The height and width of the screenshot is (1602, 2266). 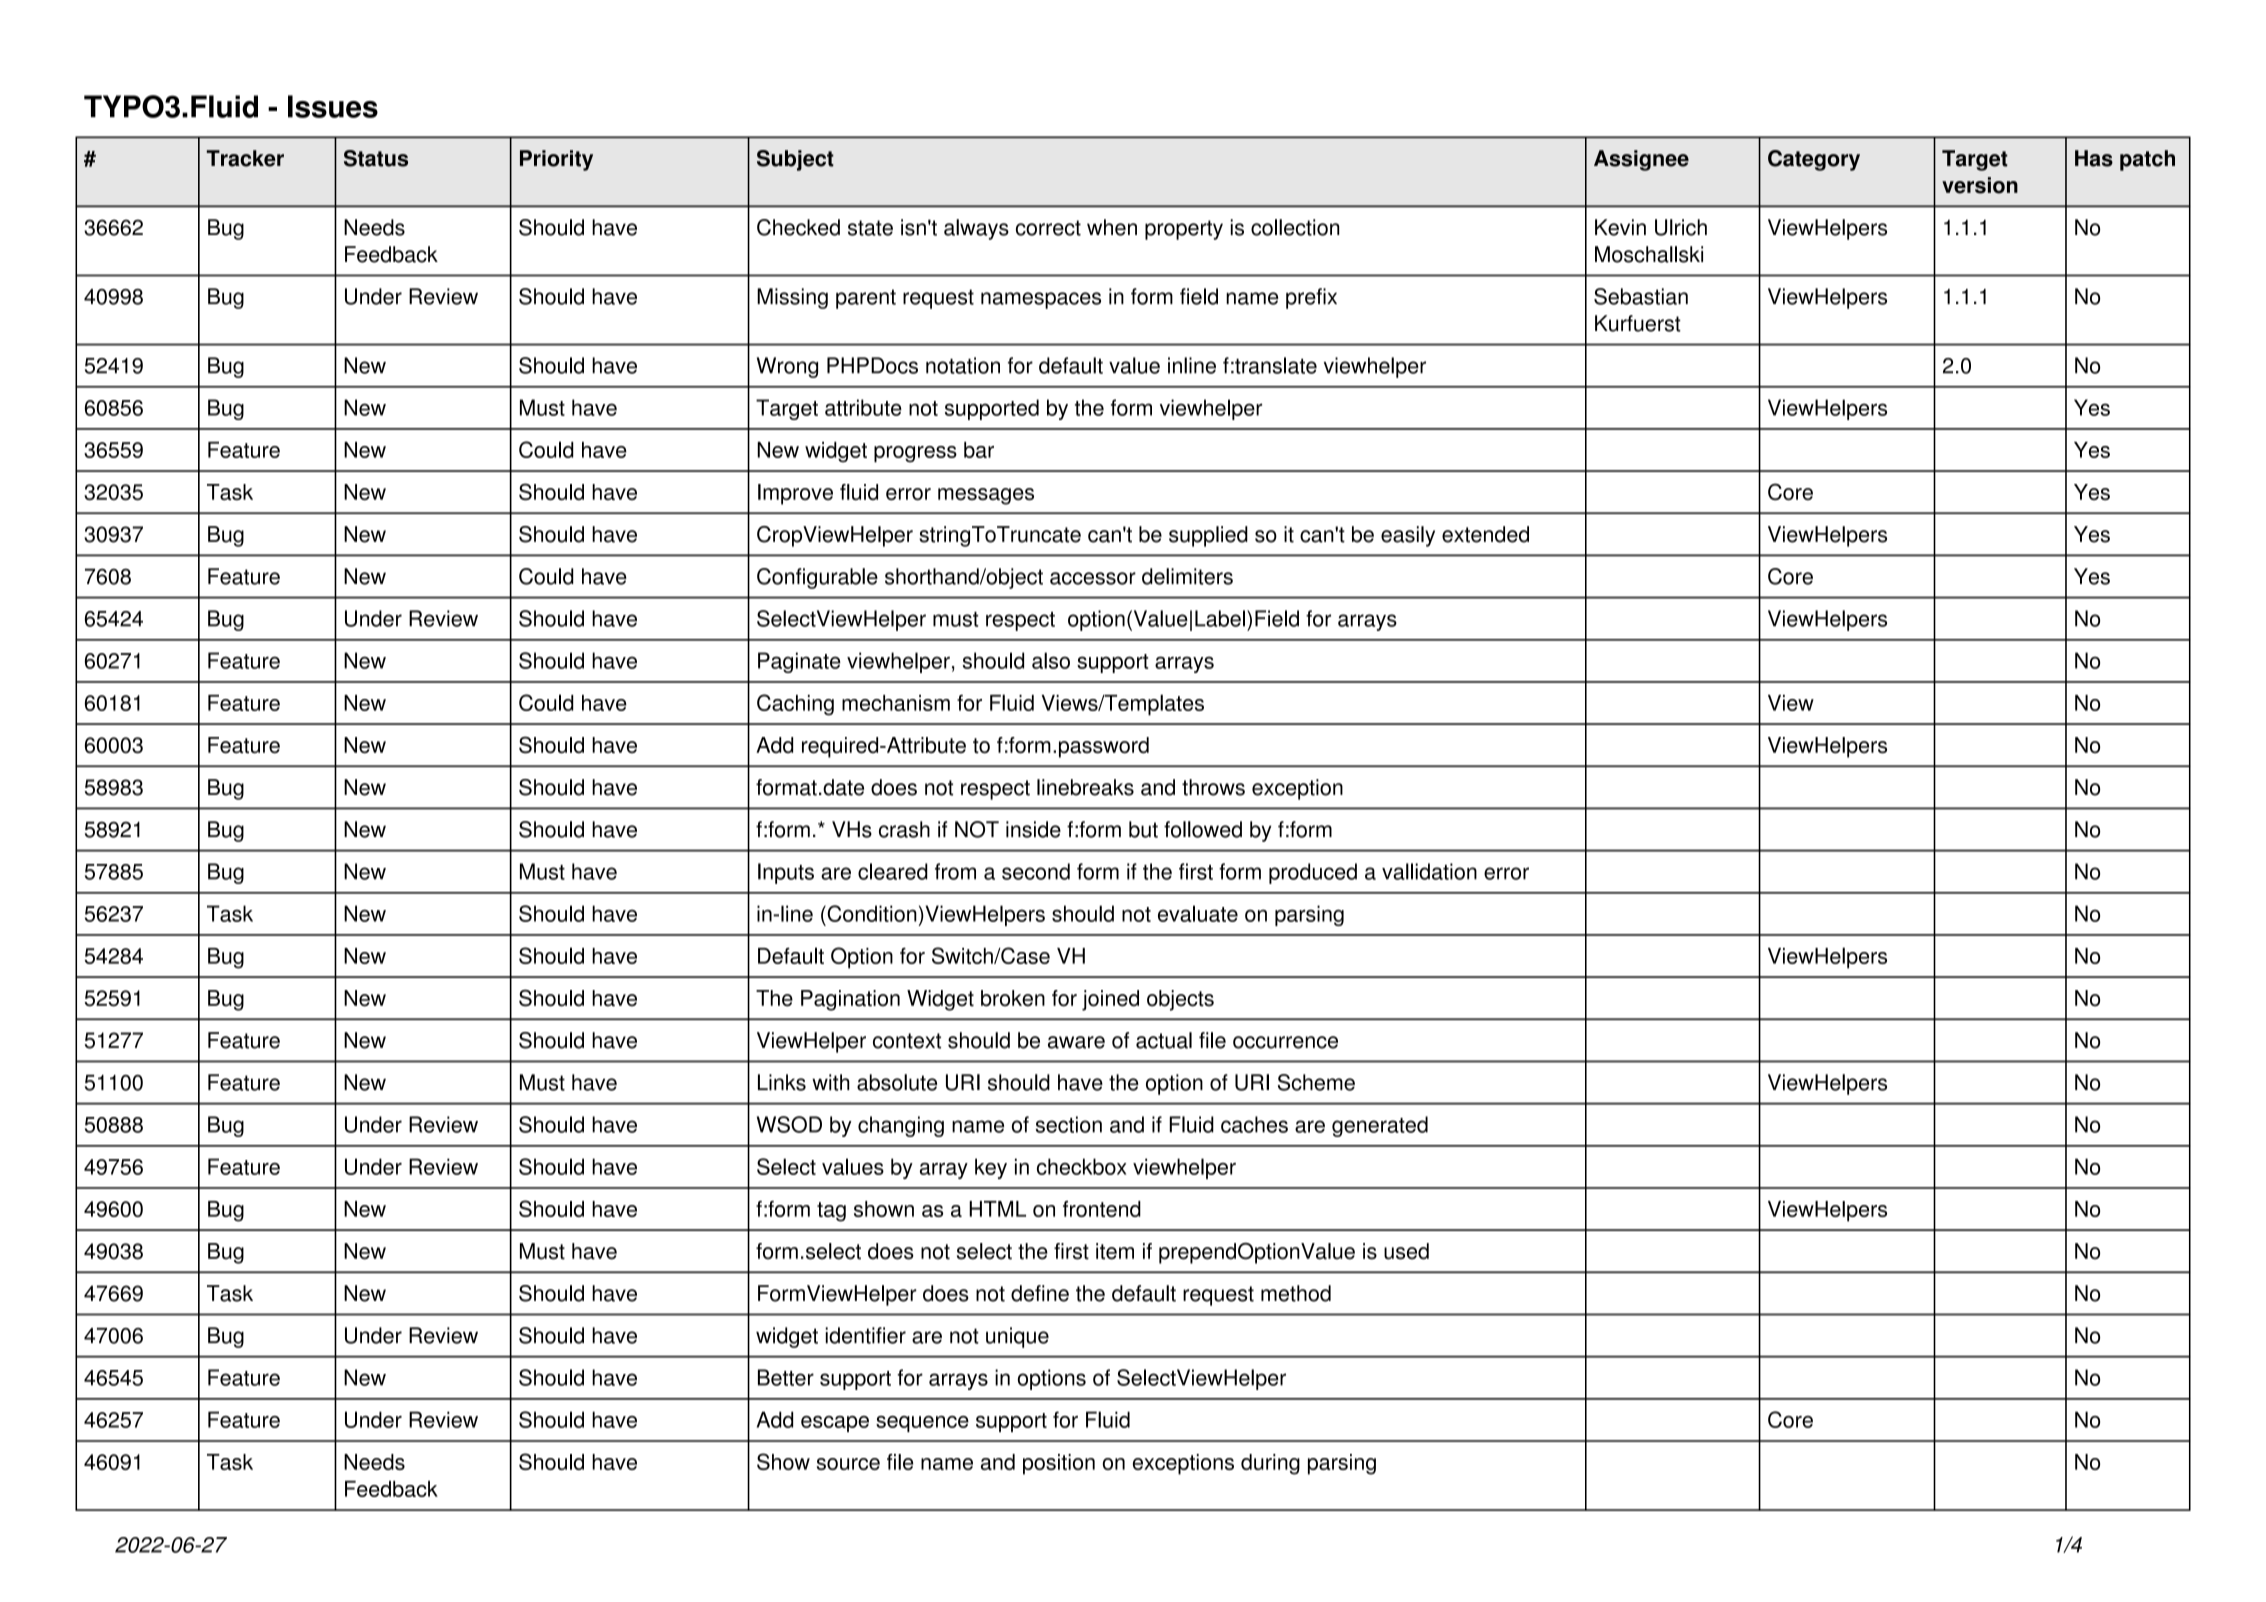 I want to click on Category, so click(x=1814, y=160).
